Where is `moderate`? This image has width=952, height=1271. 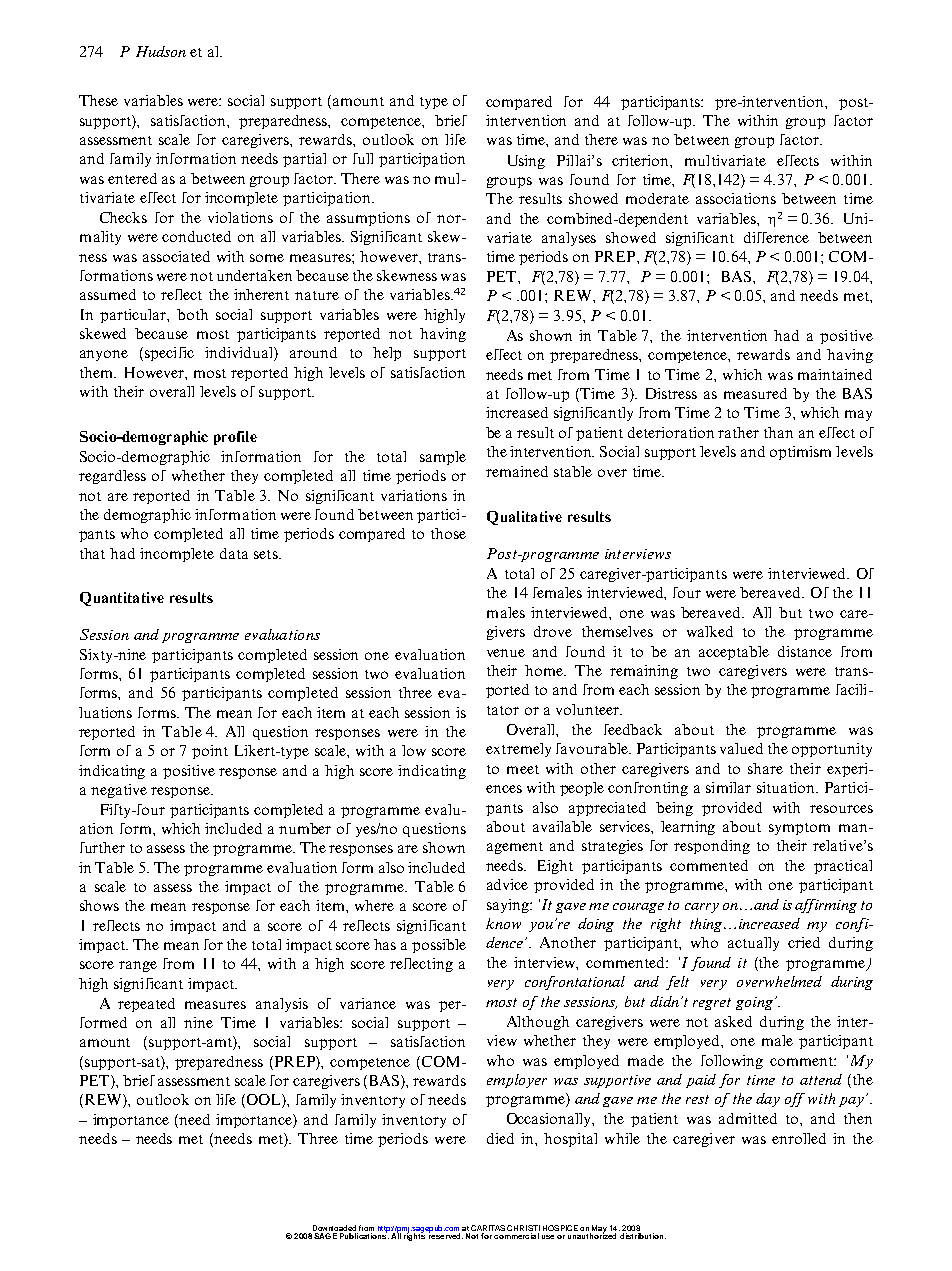
moderate is located at coordinates (657, 198).
